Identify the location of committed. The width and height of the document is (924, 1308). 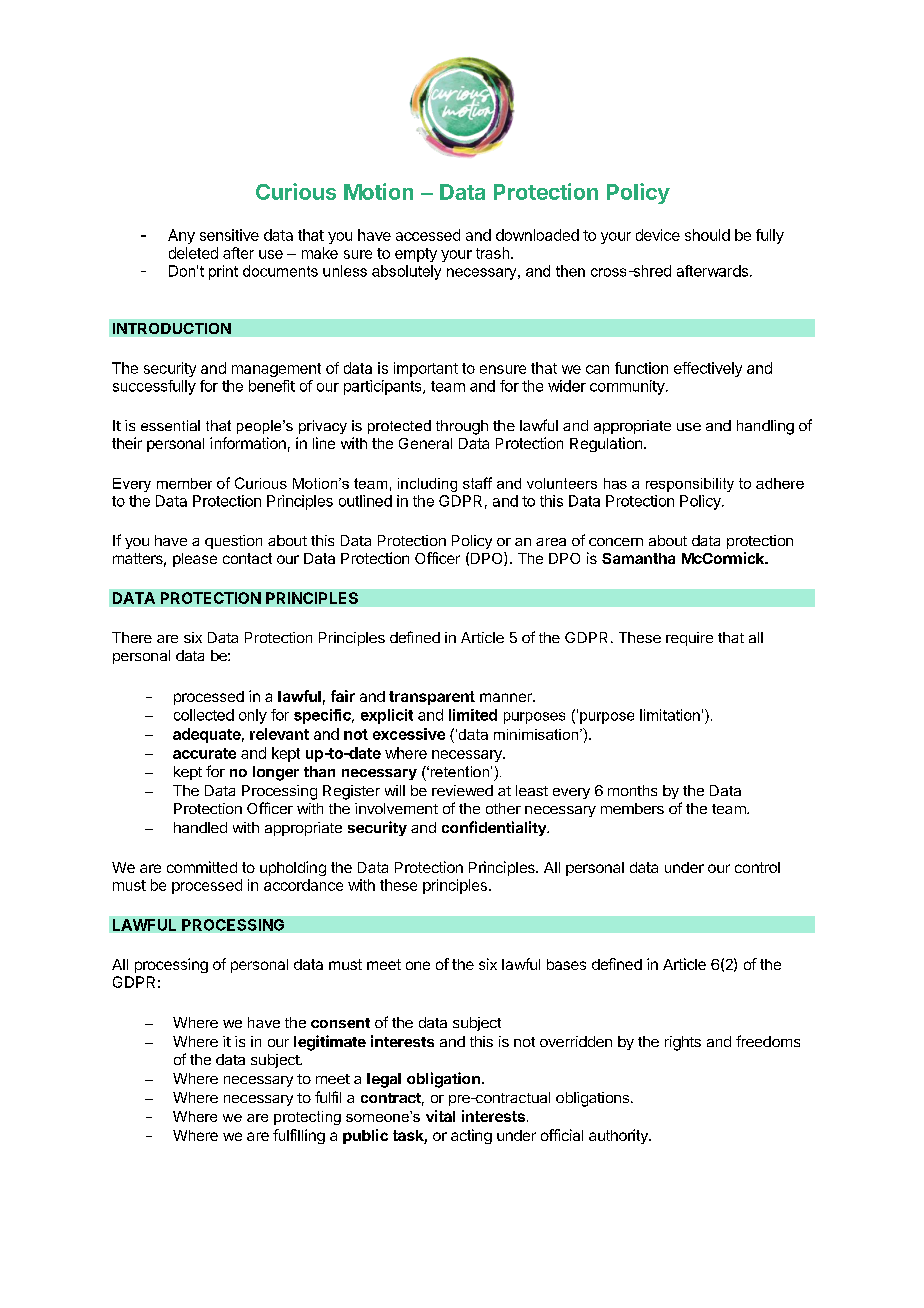
(202, 867).
